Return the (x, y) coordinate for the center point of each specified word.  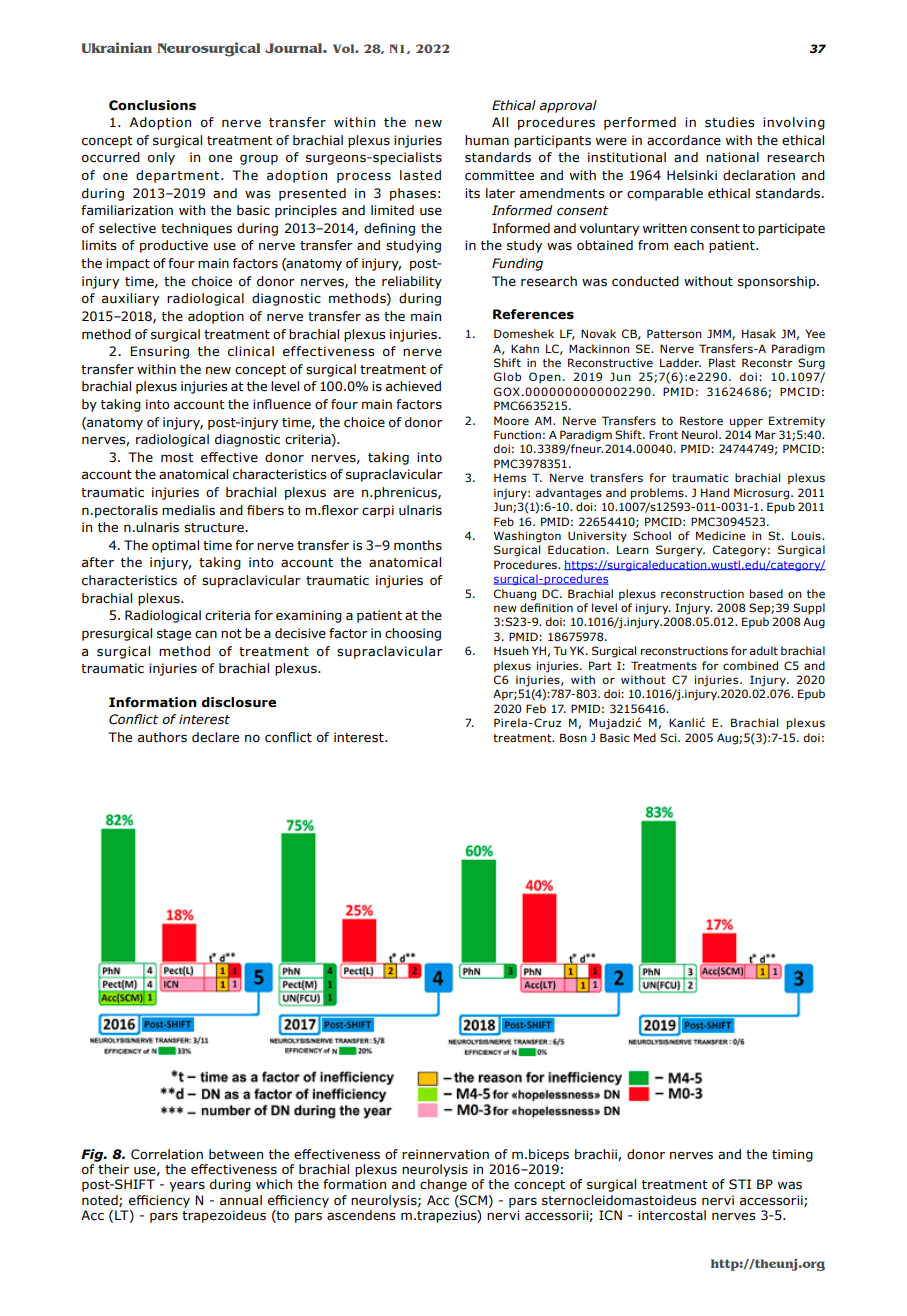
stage (174, 635)
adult (764, 650)
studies (729, 122)
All (500, 122)
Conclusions (152, 105)
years (187, 1186)
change (443, 1185)
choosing (413, 634)
